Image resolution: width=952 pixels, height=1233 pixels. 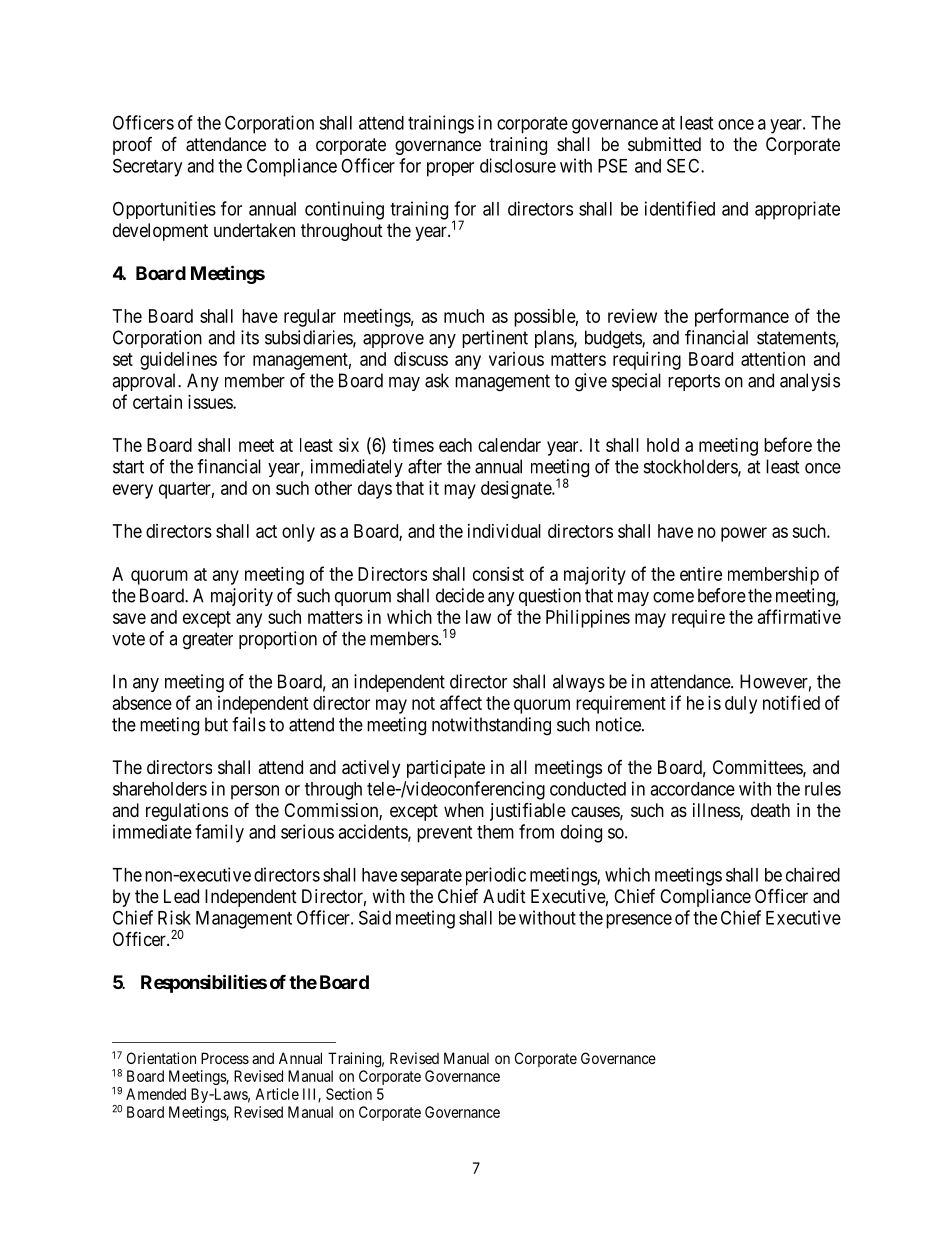 I want to click on guidelines, so click(x=178, y=361).
